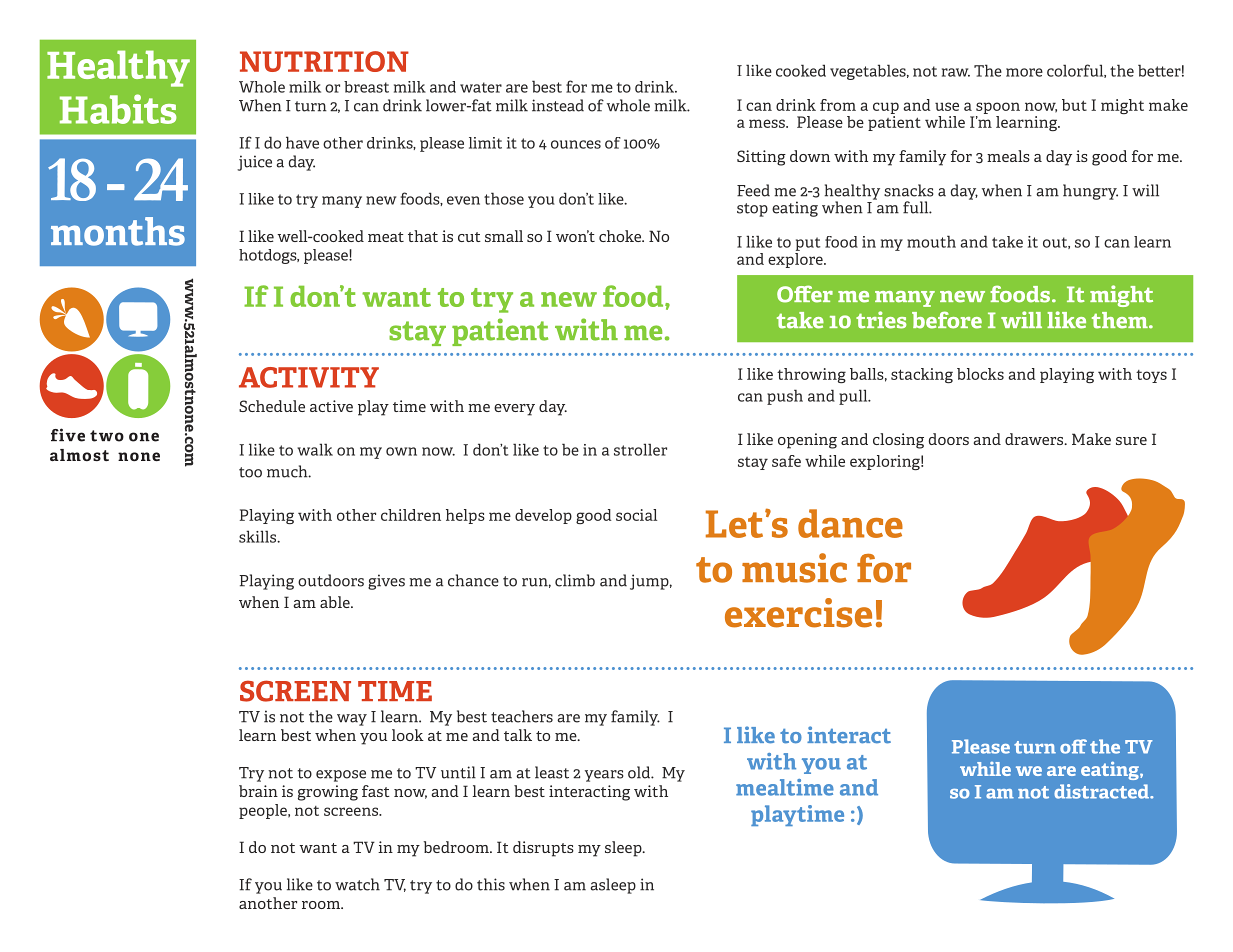  What do you see at coordinates (357, 884) in the screenshot?
I see `watch` at bounding box center [357, 884].
